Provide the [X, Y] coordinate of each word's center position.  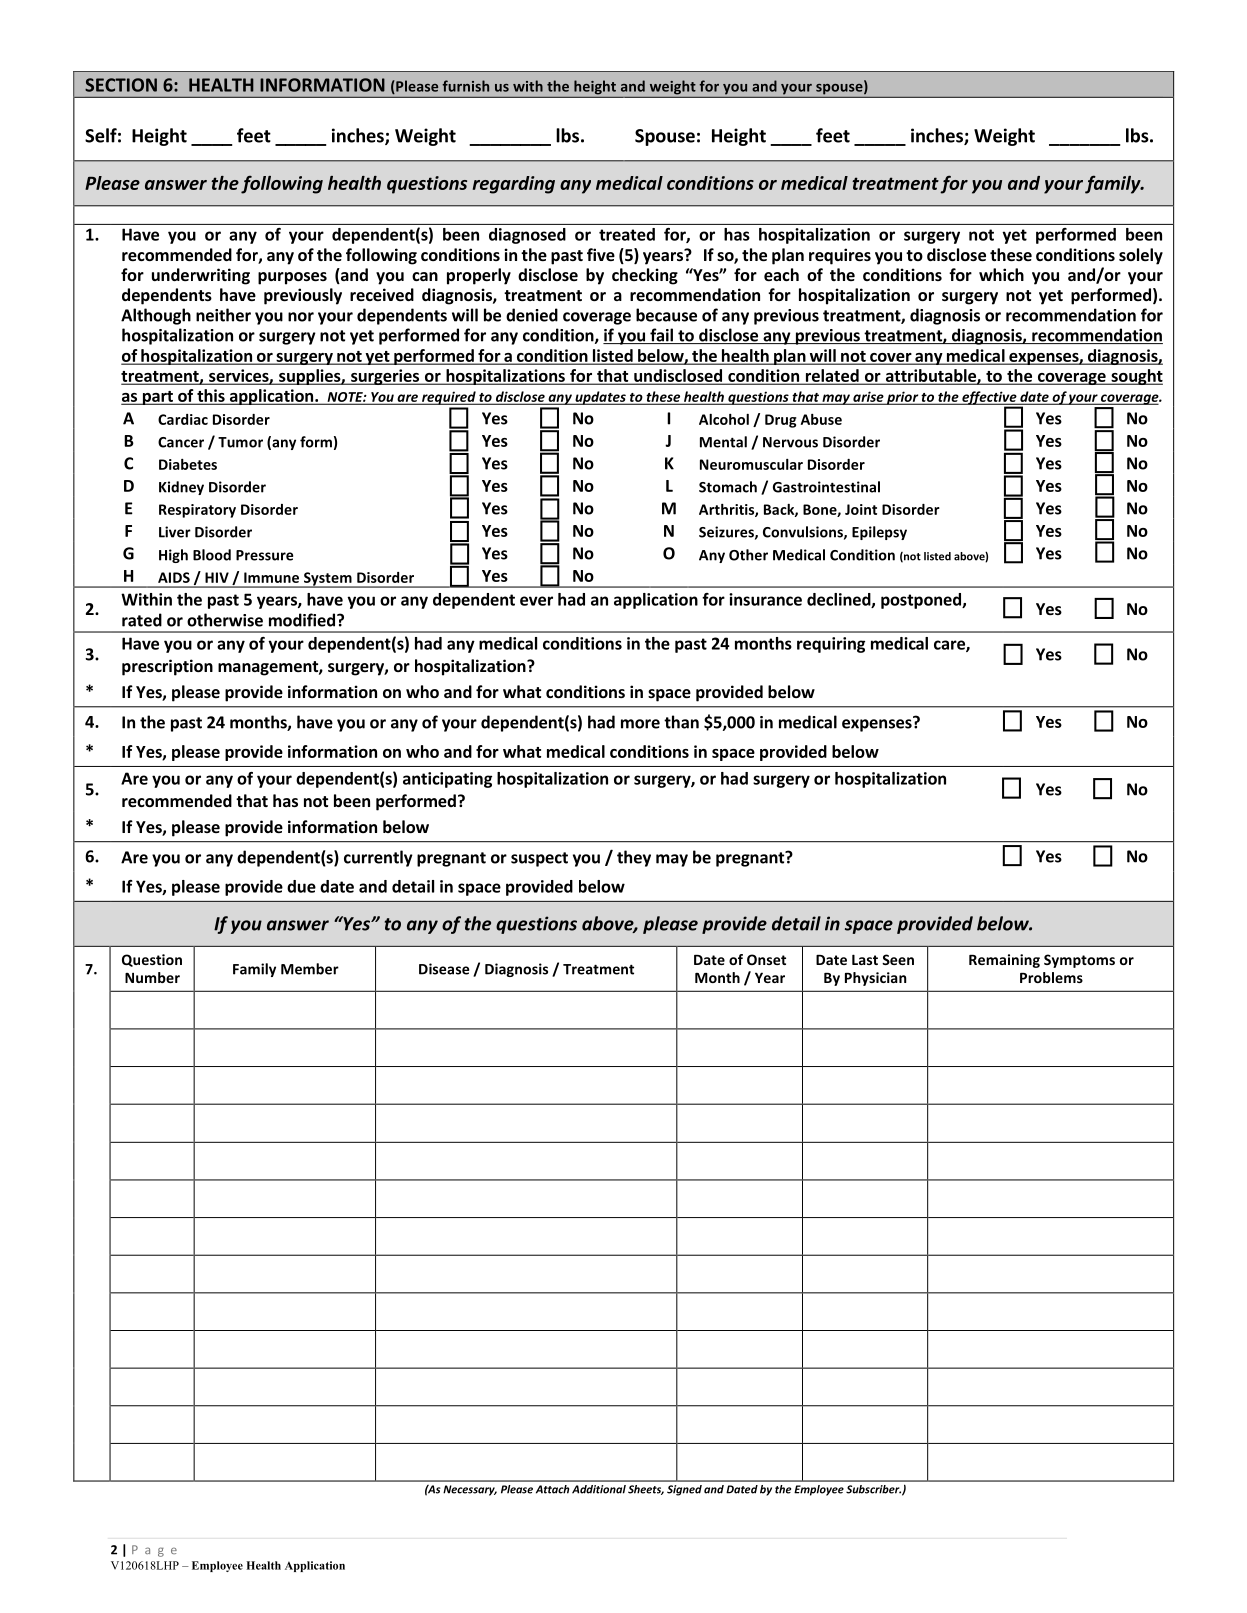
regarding [514, 185]
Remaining [1004, 961]
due [301, 886]
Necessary [470, 1490]
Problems [1051, 977]
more [640, 724]
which [1001, 274]
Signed [684, 1490]
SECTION [121, 85]
